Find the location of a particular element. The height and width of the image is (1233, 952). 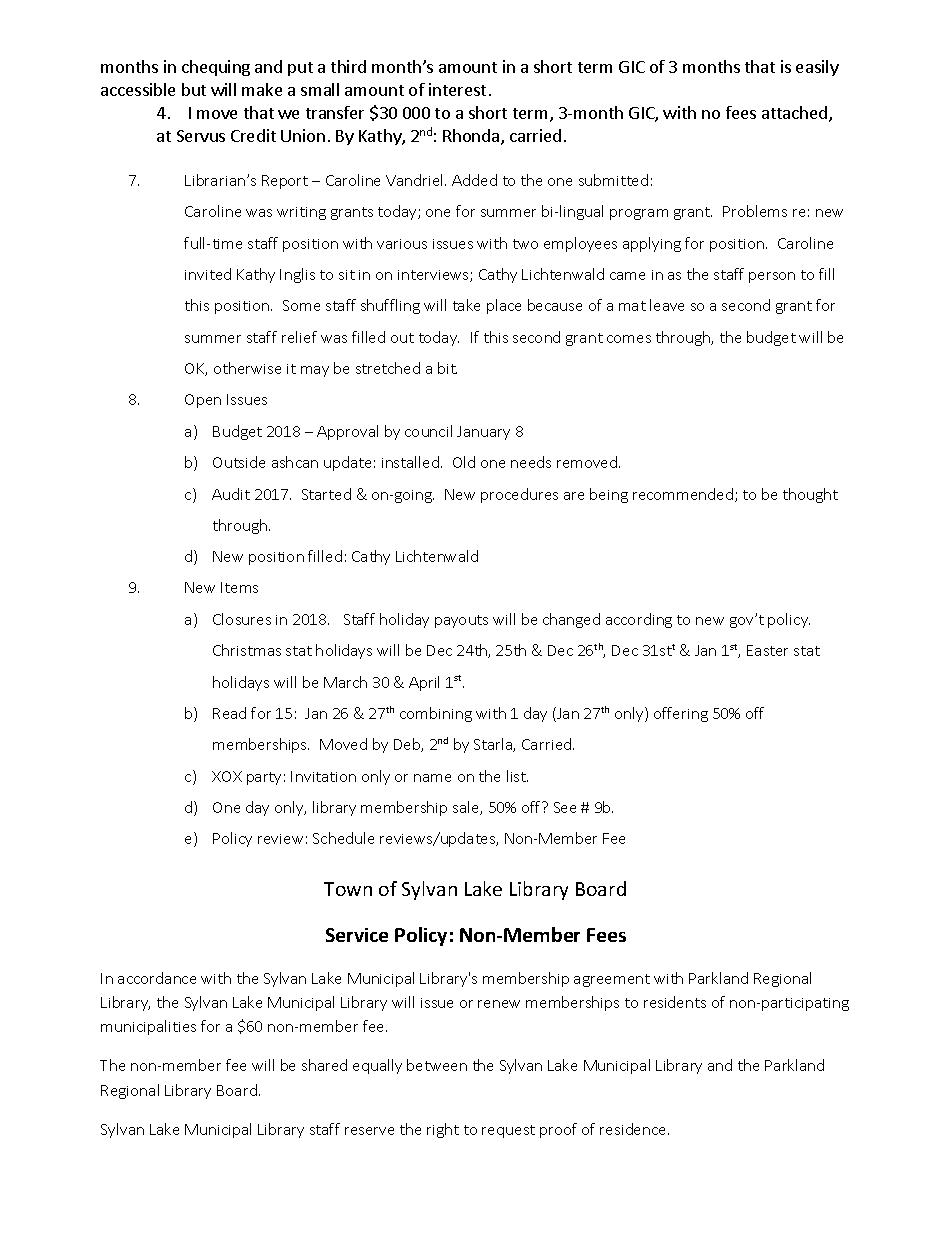

request is located at coordinates (508, 1131).
